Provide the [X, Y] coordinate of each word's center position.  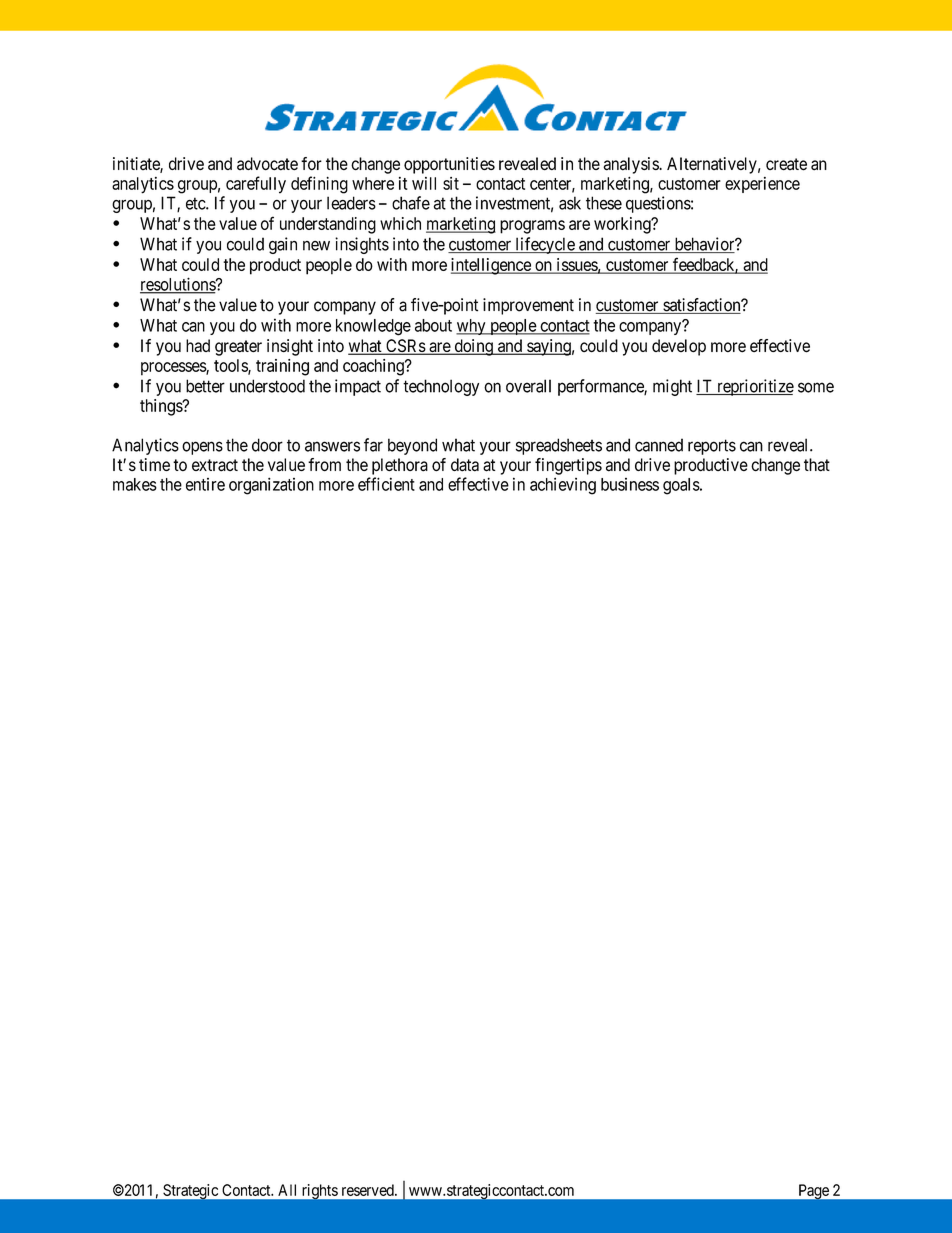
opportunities [449, 165]
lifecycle [544, 245]
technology [441, 387]
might [672, 387]
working [623, 225]
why [472, 327]
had [198, 346]
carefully [256, 185]
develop [679, 347]
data [465, 465]
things [162, 407]
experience [762, 185]
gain [283, 245]
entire [205, 484]
